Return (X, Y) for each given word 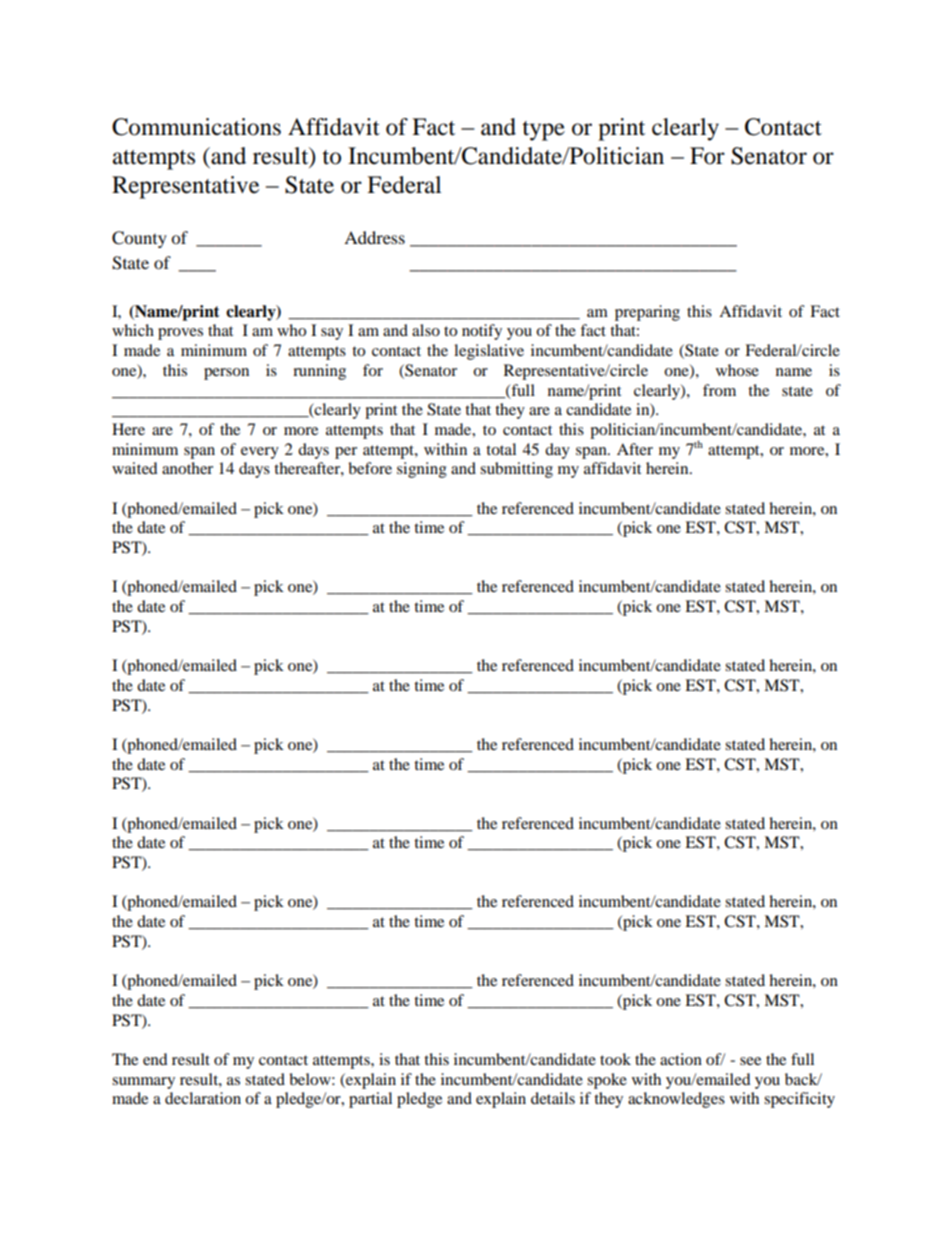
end (155, 1059)
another (187, 468)
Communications (196, 127)
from (719, 390)
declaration (203, 1098)
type (543, 131)
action (681, 1059)
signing (422, 470)
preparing (647, 313)
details (553, 1098)
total (501, 449)
